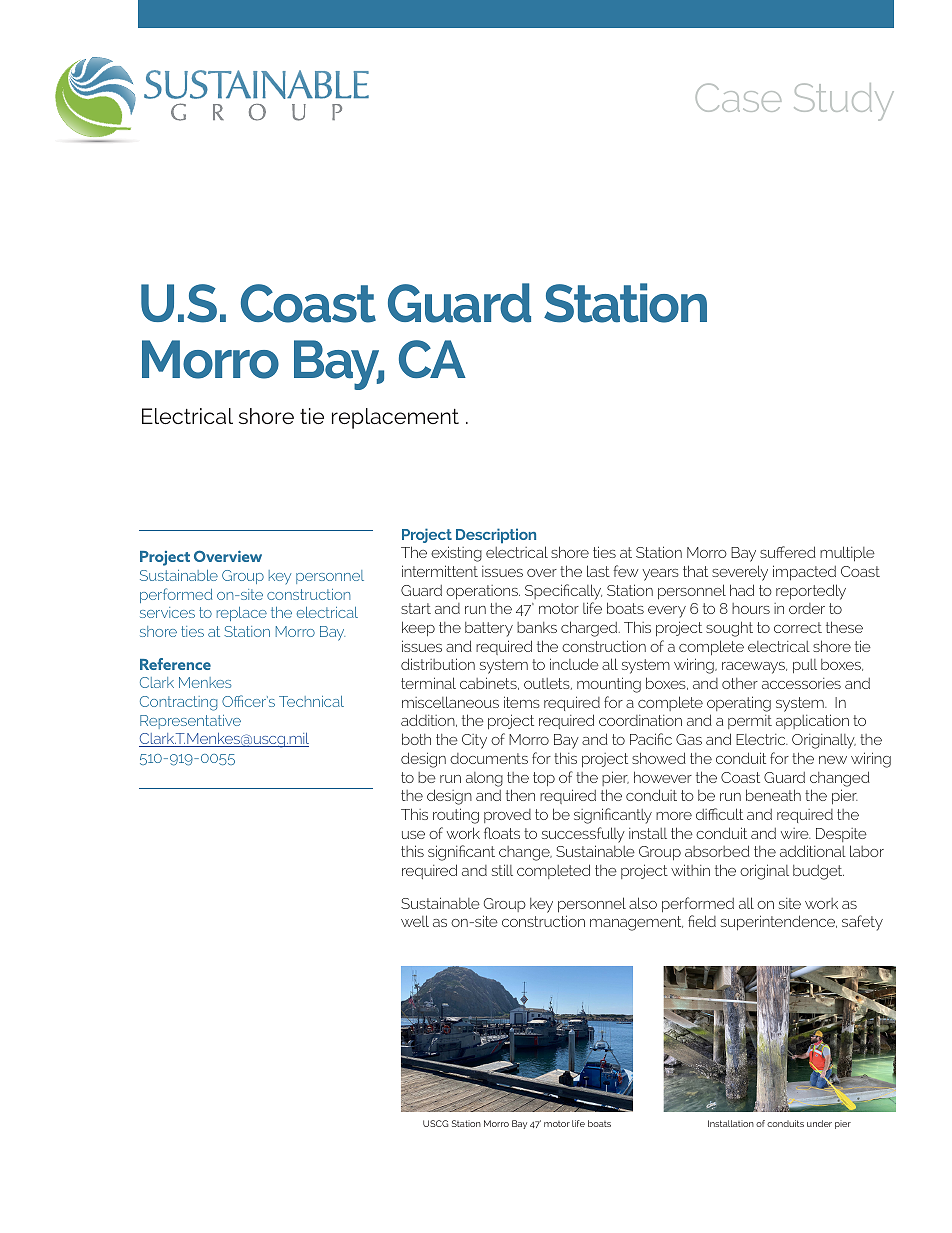 The width and height of the document is (952, 1233). I want to click on use, so click(413, 835).
